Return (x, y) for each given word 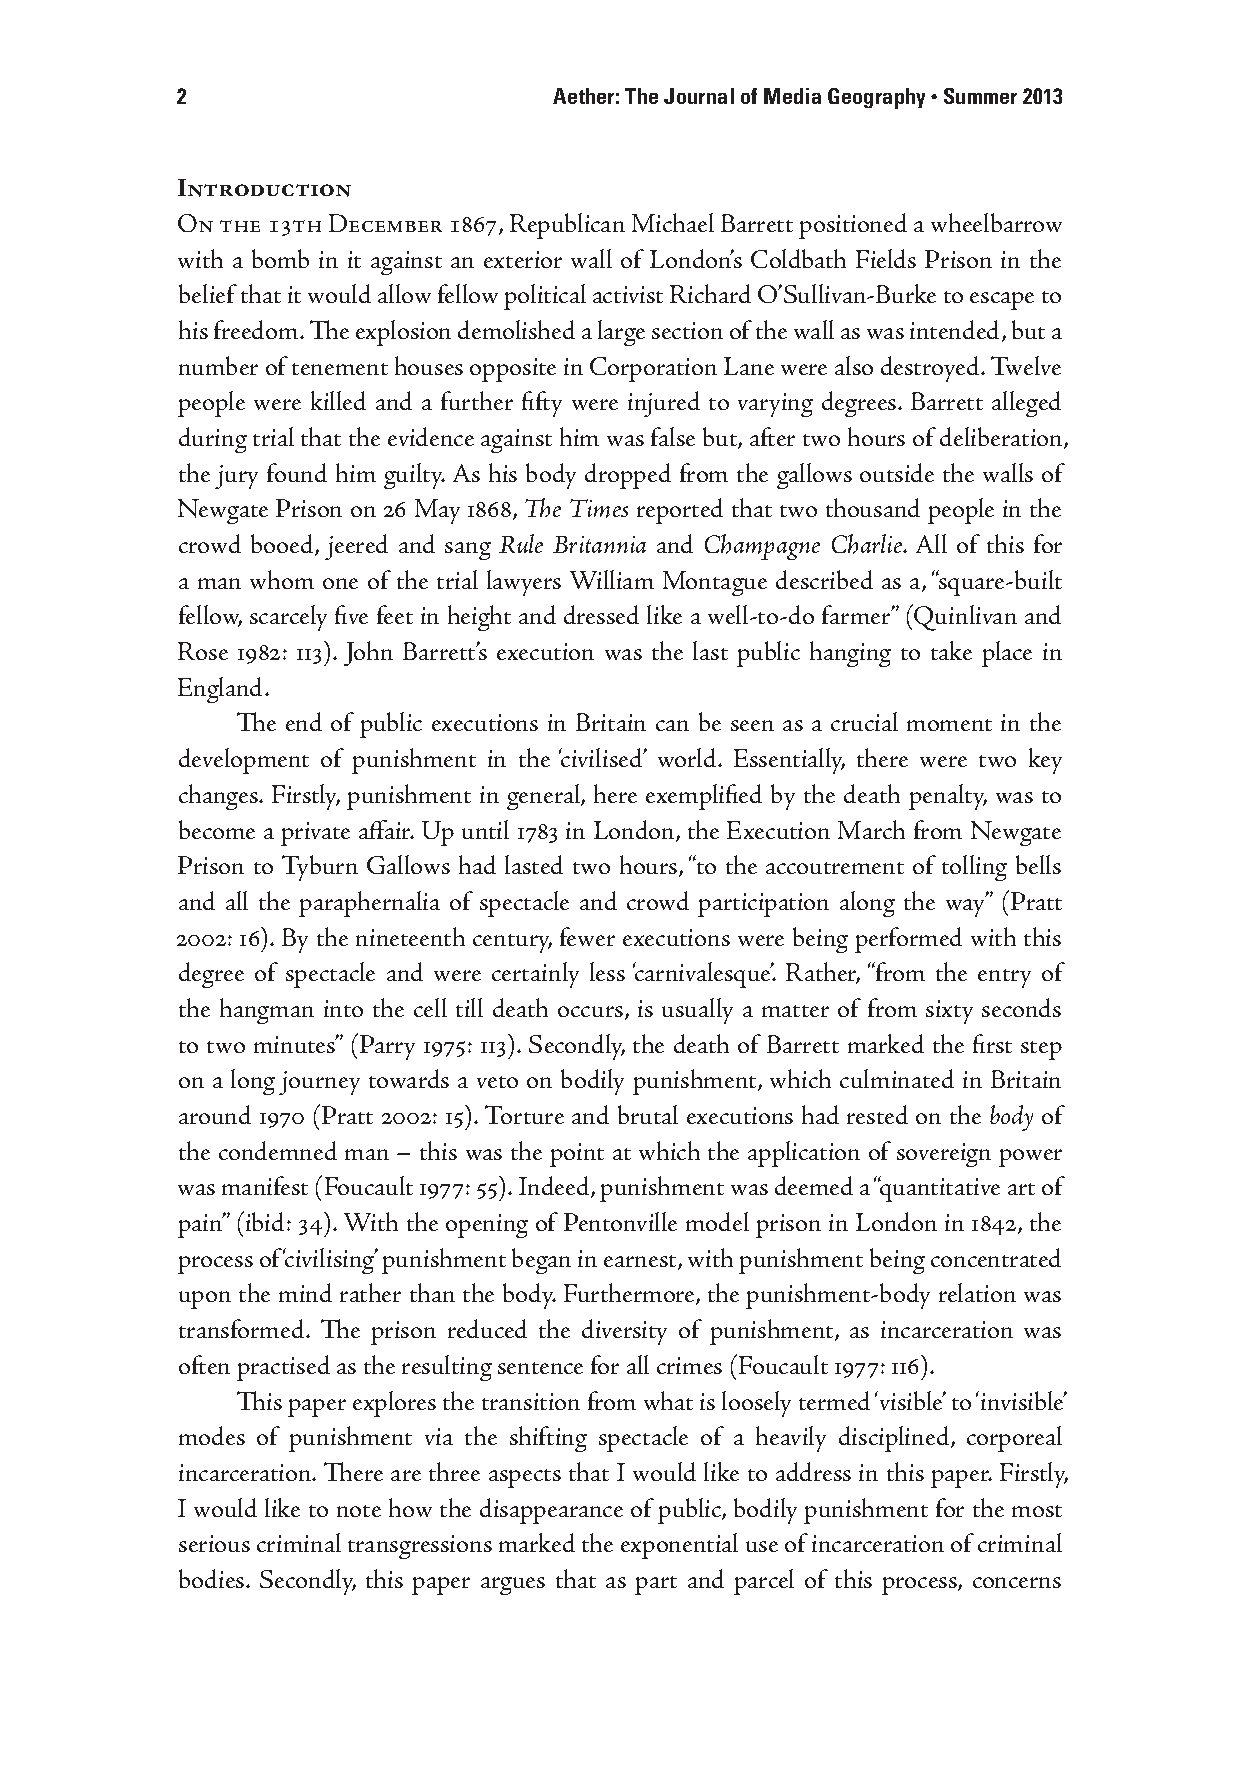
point (577, 1155)
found (297, 472)
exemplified (704, 797)
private (315, 834)
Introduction (264, 188)
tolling (974, 868)
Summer (980, 96)
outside (897, 472)
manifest (265, 1185)
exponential (679, 1546)
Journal (699, 96)
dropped (628, 476)
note (359, 1511)
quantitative (939, 1189)
